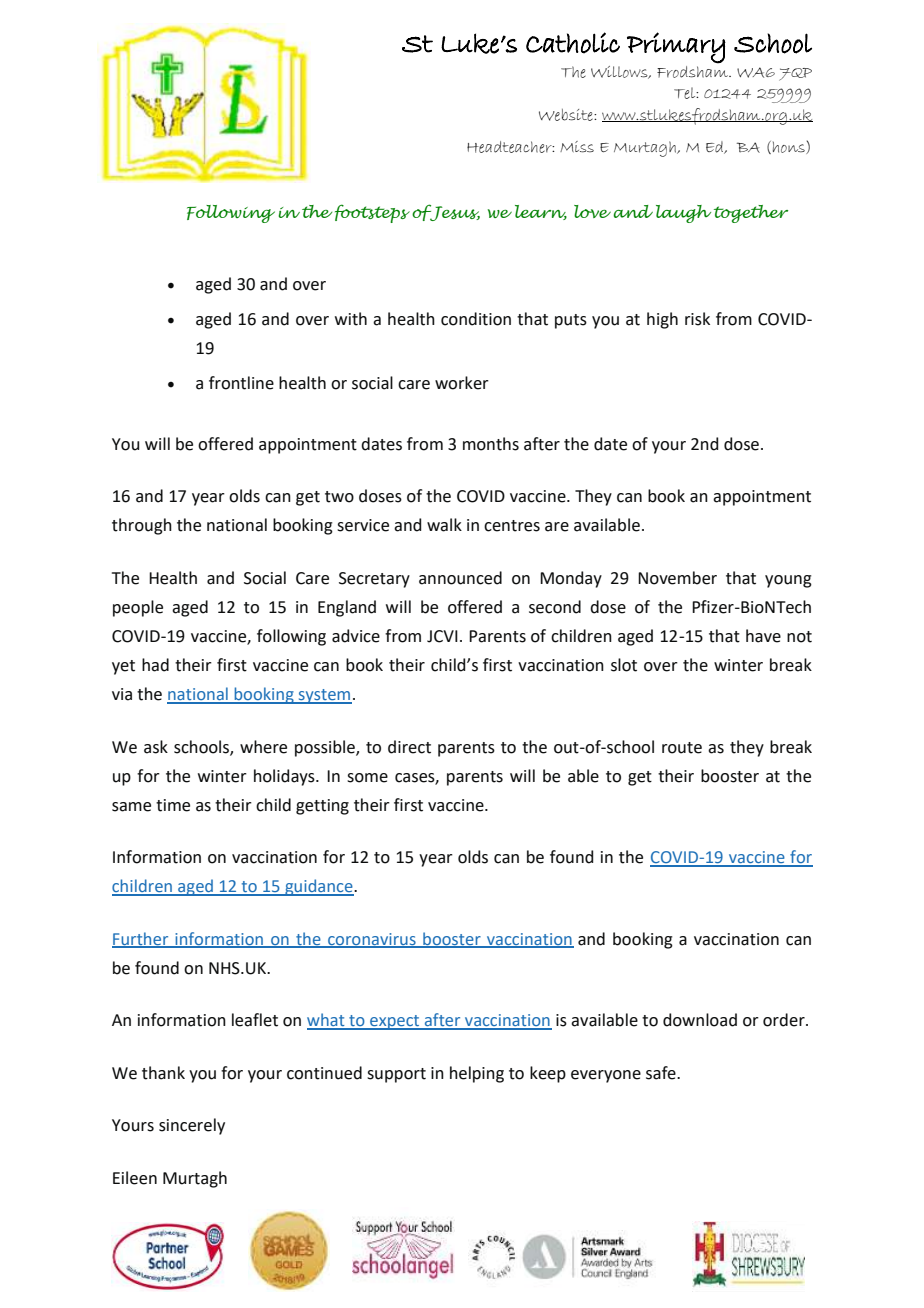  Describe the element at coordinates (697, 319) in the screenshot. I see `risk` at that location.
